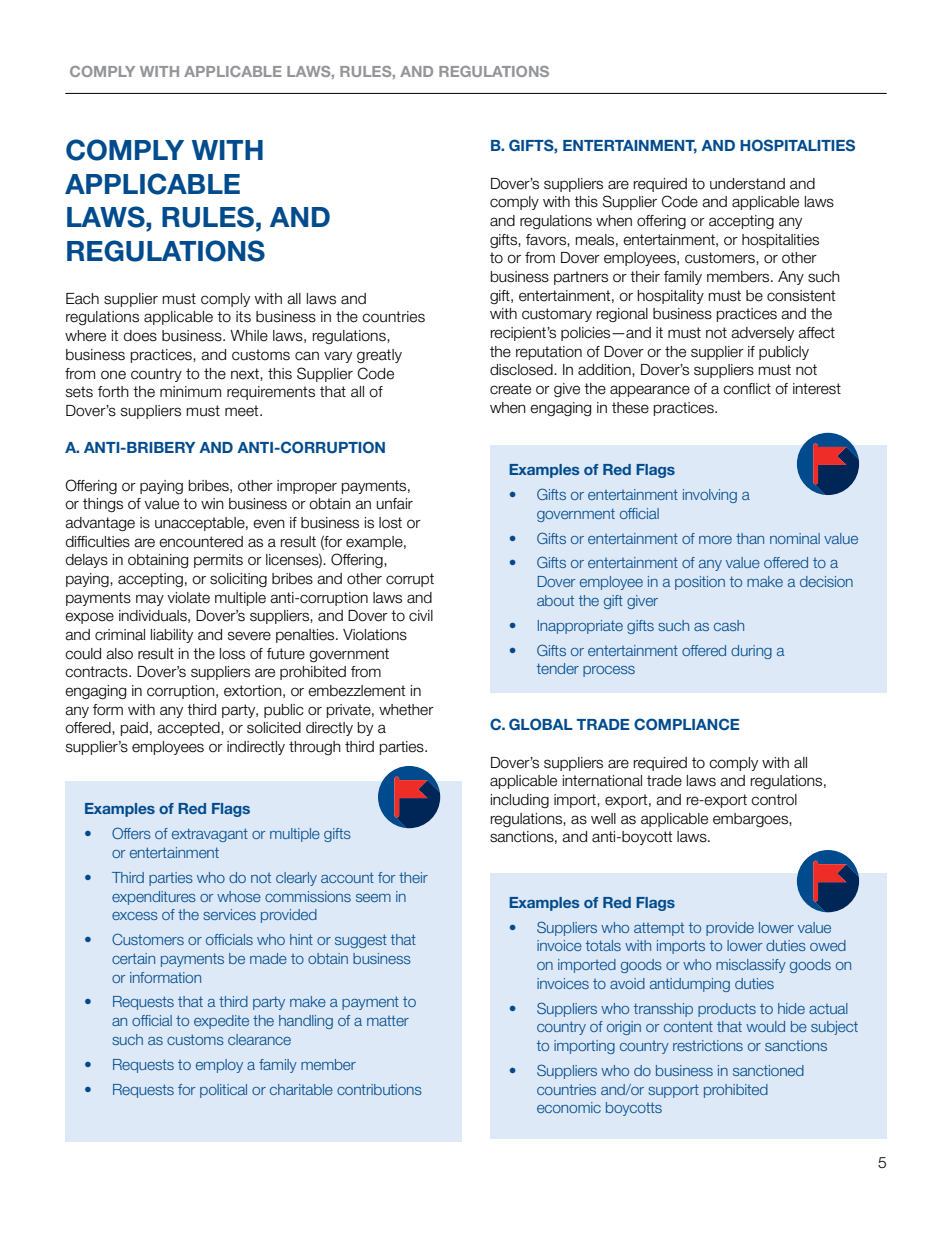  What do you see at coordinates (774, 800) in the screenshot?
I see `control` at bounding box center [774, 800].
